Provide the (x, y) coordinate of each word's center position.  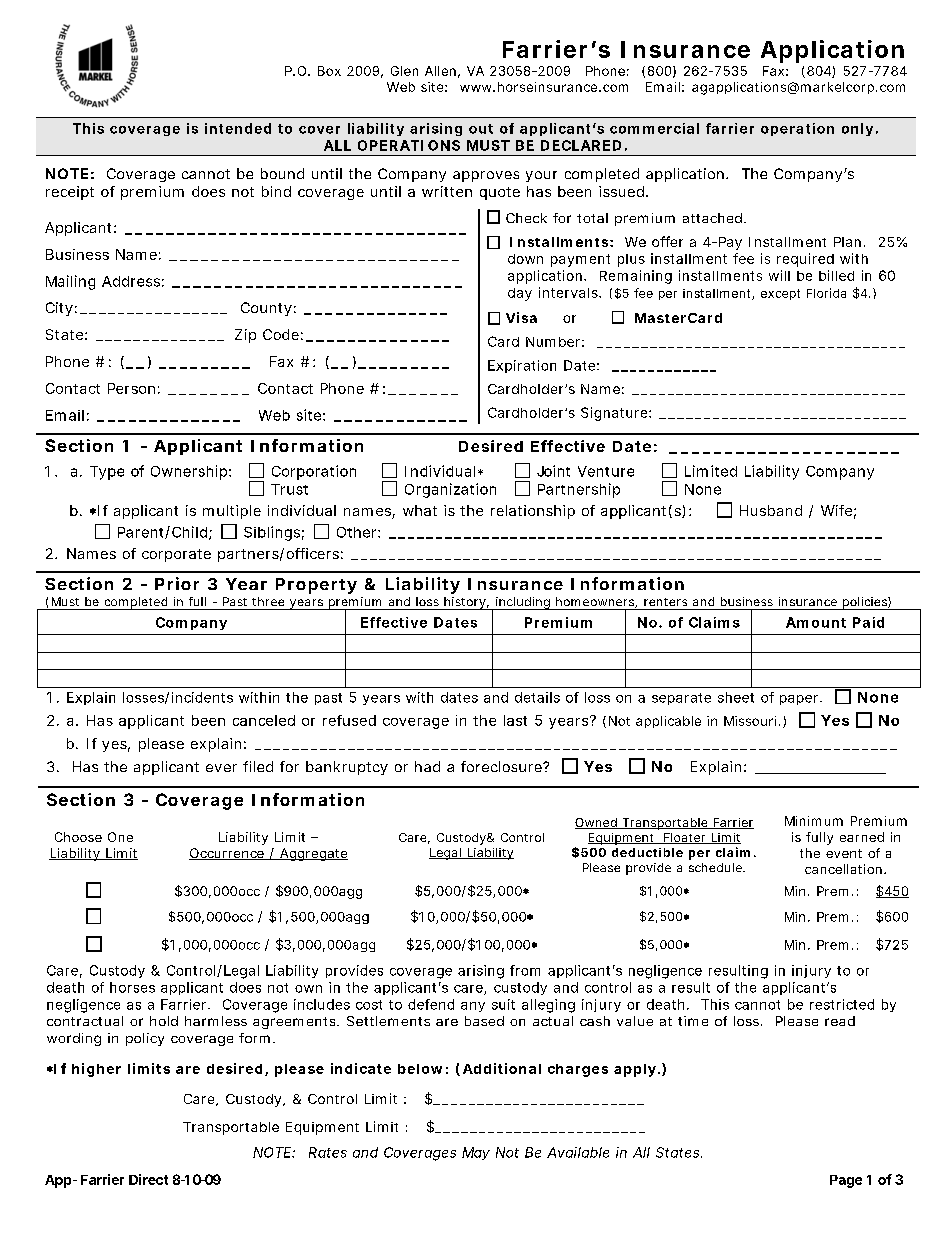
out (481, 129)
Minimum (814, 821)
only (857, 129)
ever (221, 768)
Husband (771, 510)
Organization (450, 490)
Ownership (189, 472)
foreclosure (502, 766)
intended (238, 128)
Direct (148, 1179)
